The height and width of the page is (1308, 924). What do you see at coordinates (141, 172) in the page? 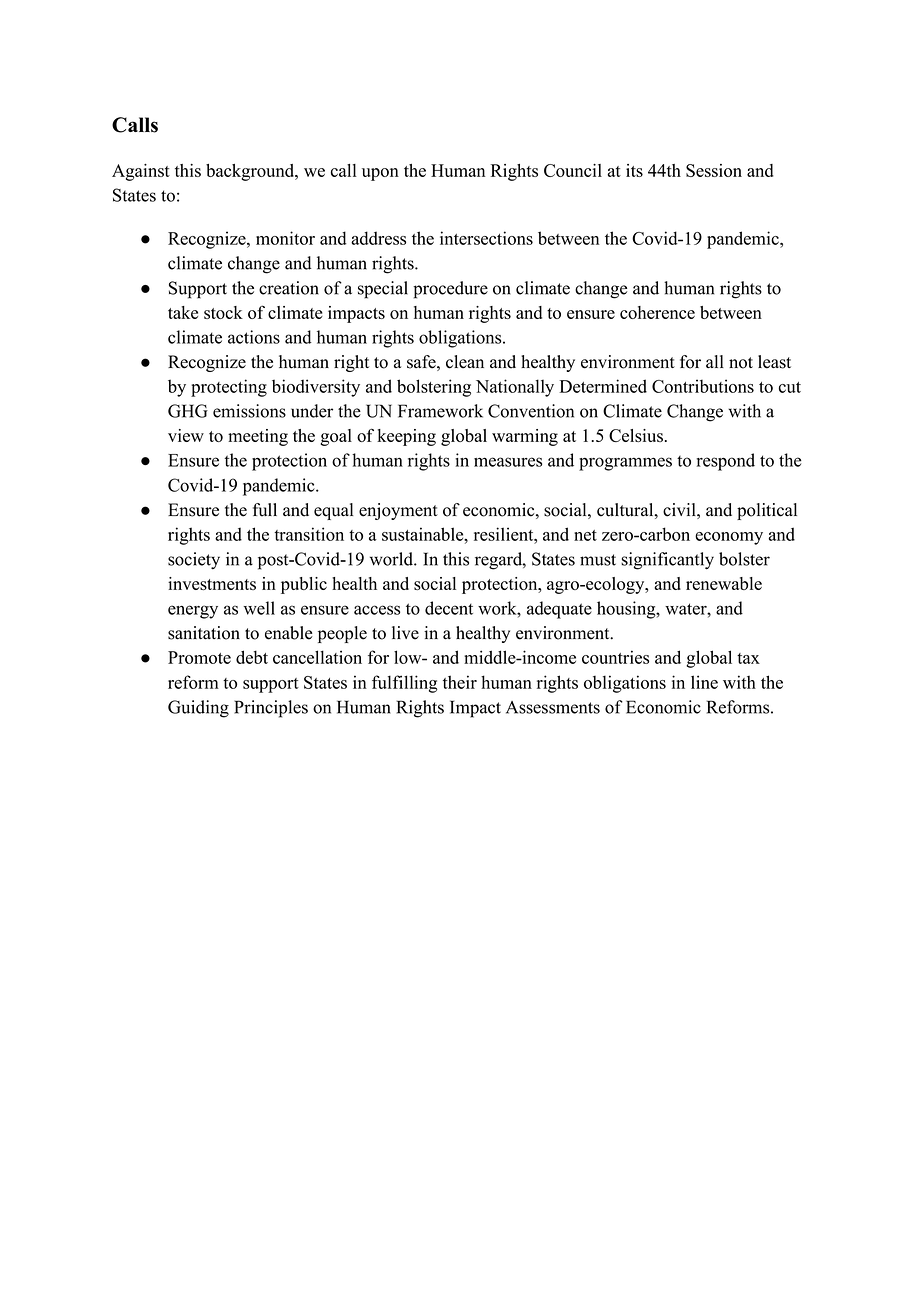
I see `Against` at bounding box center [141, 172].
